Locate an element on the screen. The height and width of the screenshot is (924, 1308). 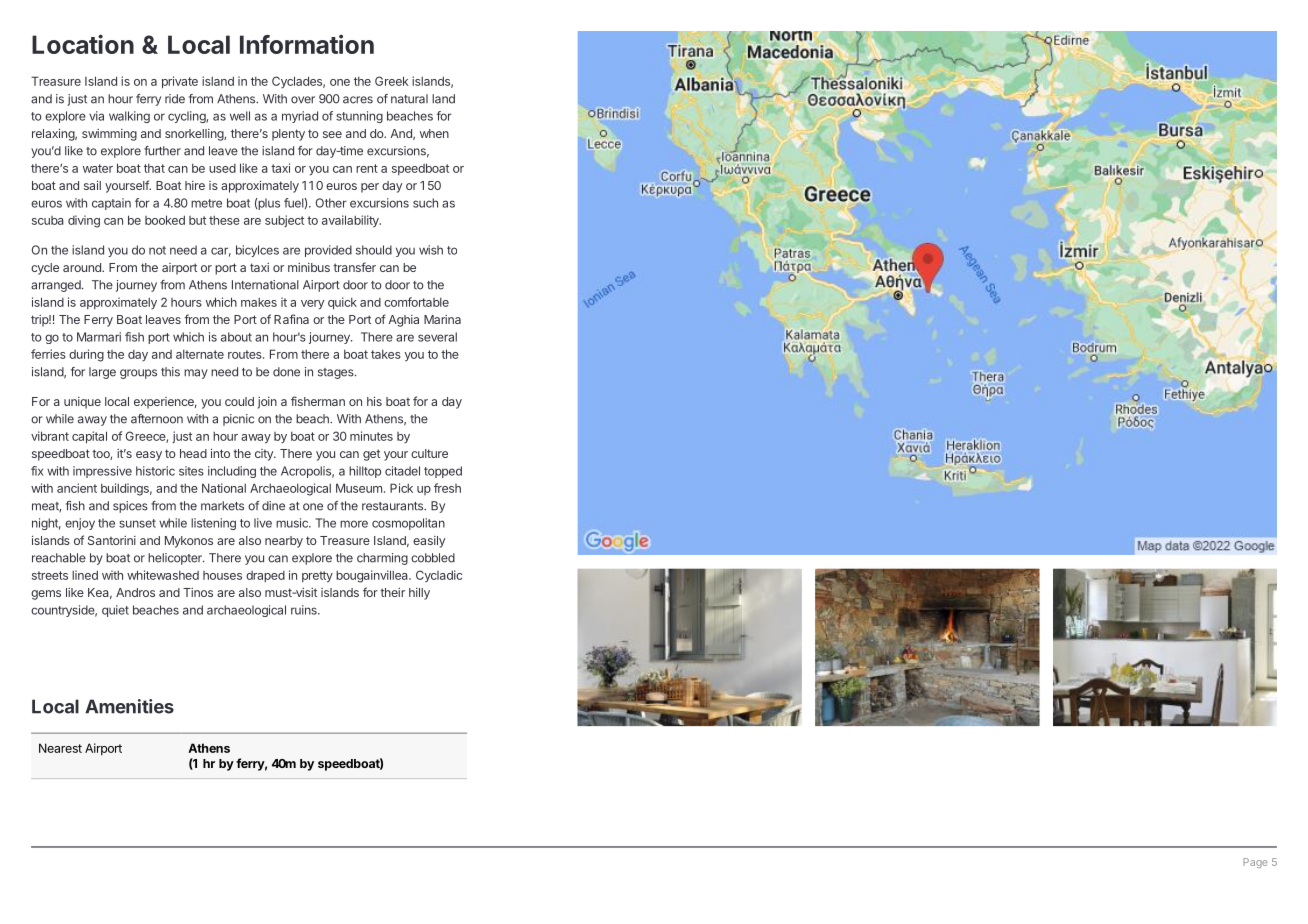
hilly is located at coordinates (419, 594).
